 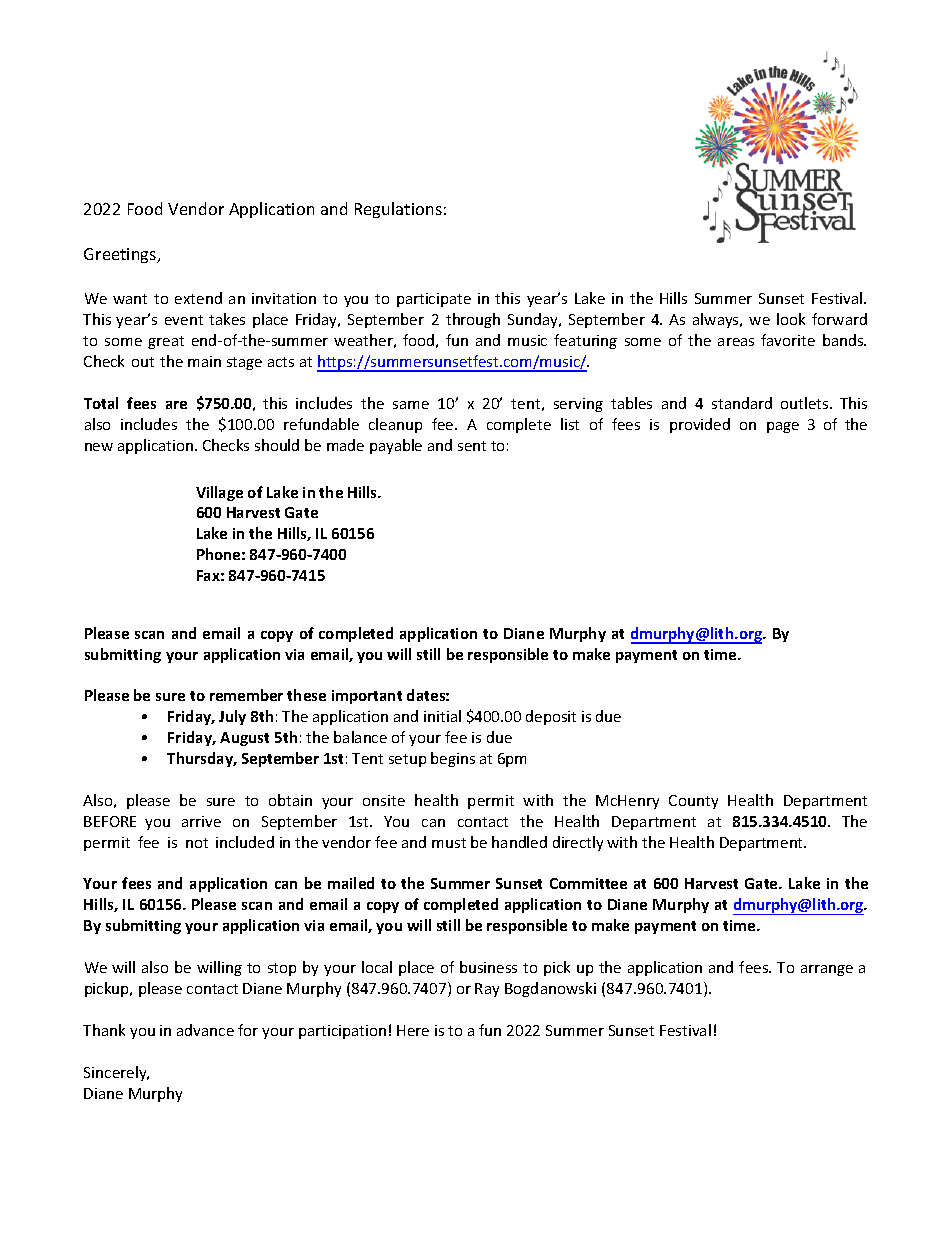 What do you see at coordinates (472, 446) in the screenshot?
I see `sent` at bounding box center [472, 446].
